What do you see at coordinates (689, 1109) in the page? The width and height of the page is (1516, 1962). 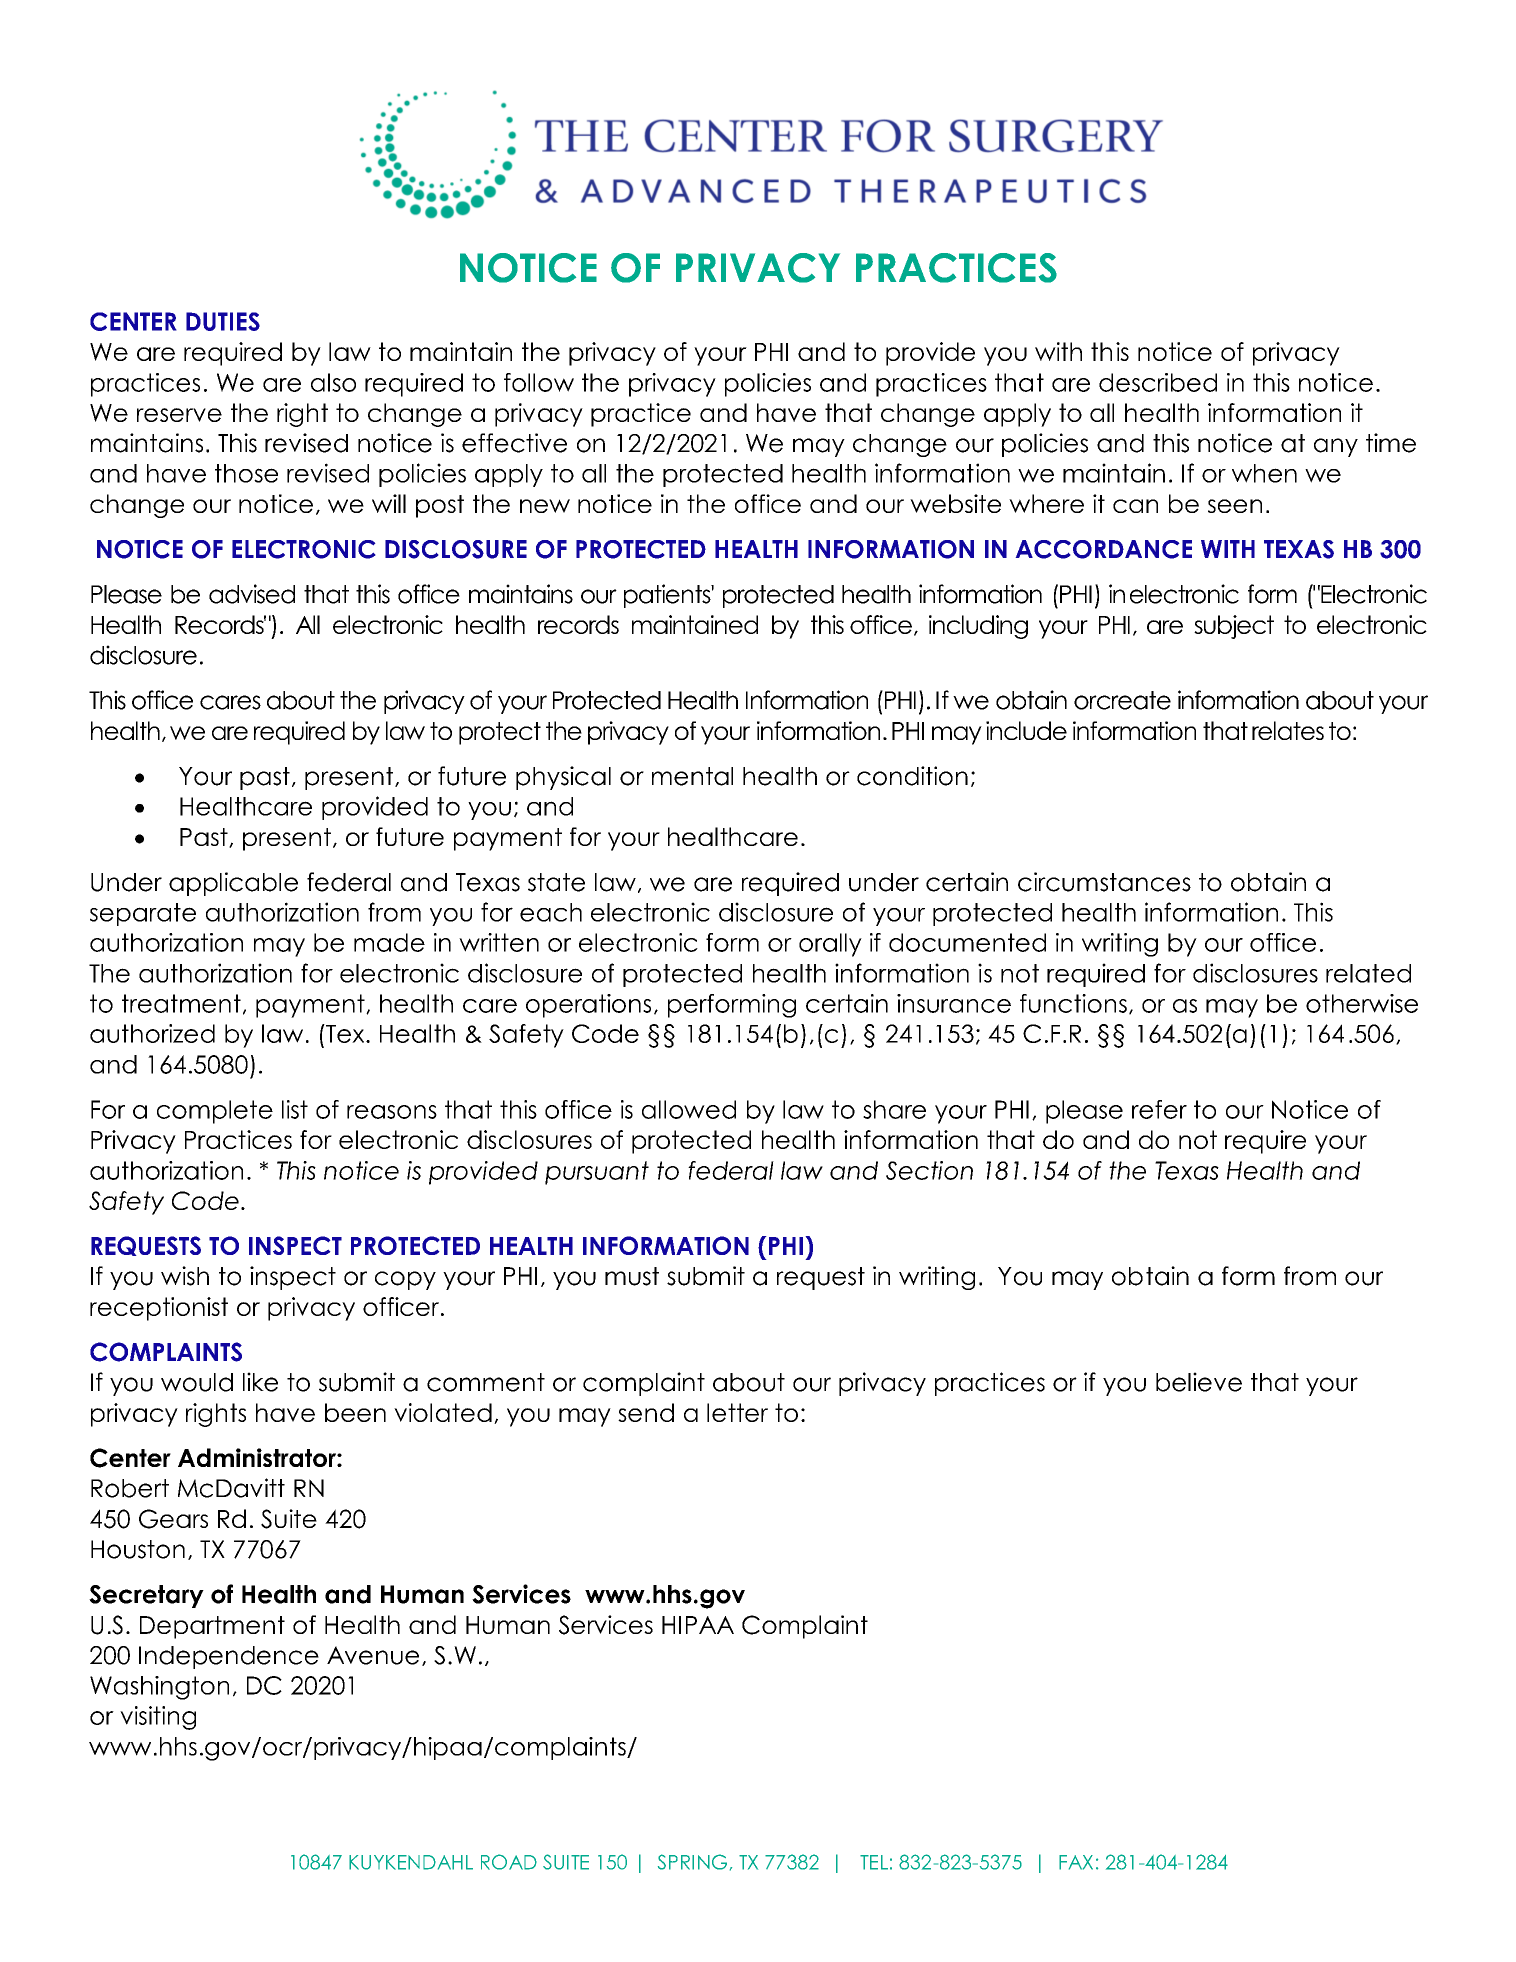 I see `allowed` at bounding box center [689, 1109].
